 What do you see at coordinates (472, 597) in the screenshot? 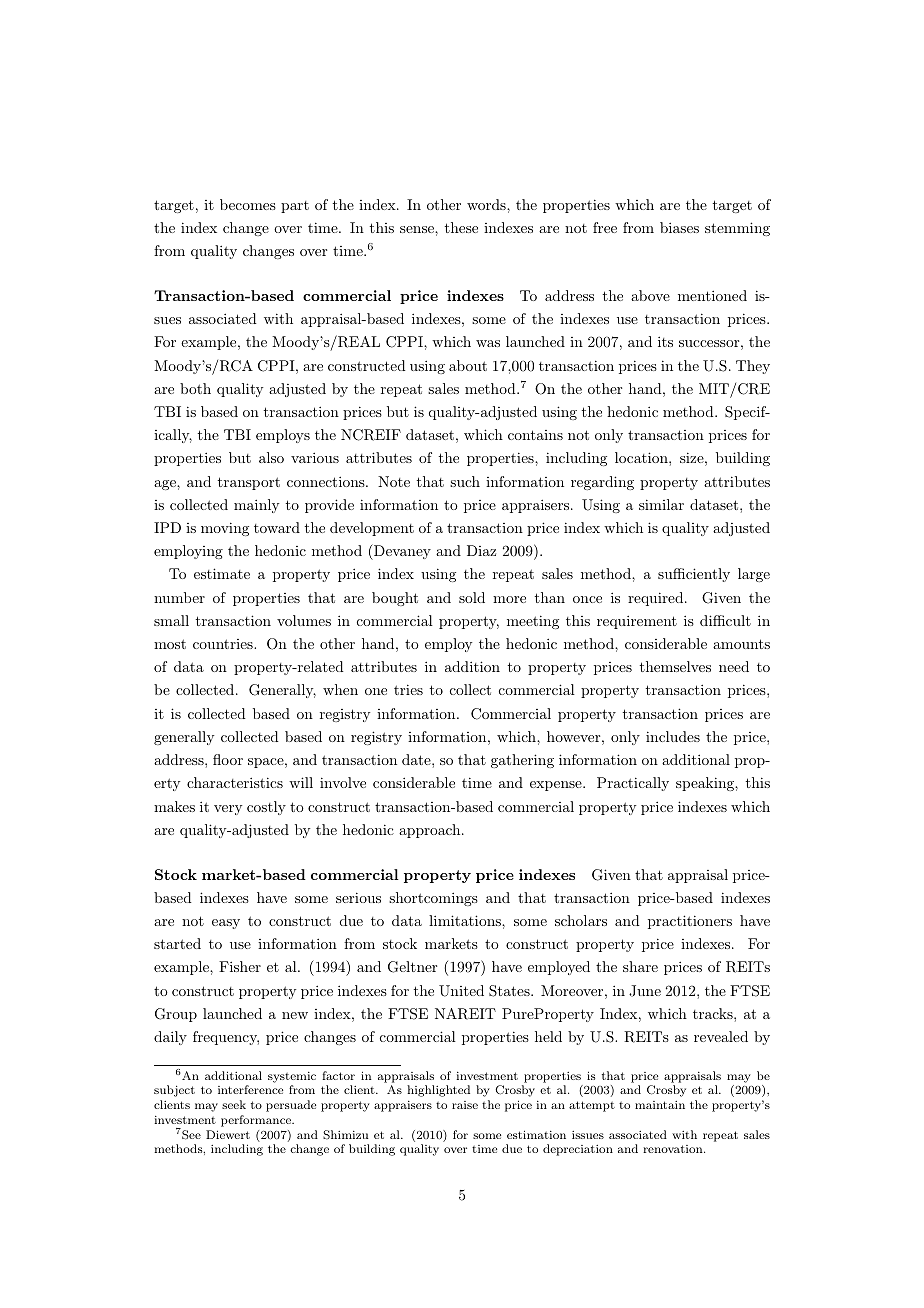
I see `sold` at bounding box center [472, 597].
